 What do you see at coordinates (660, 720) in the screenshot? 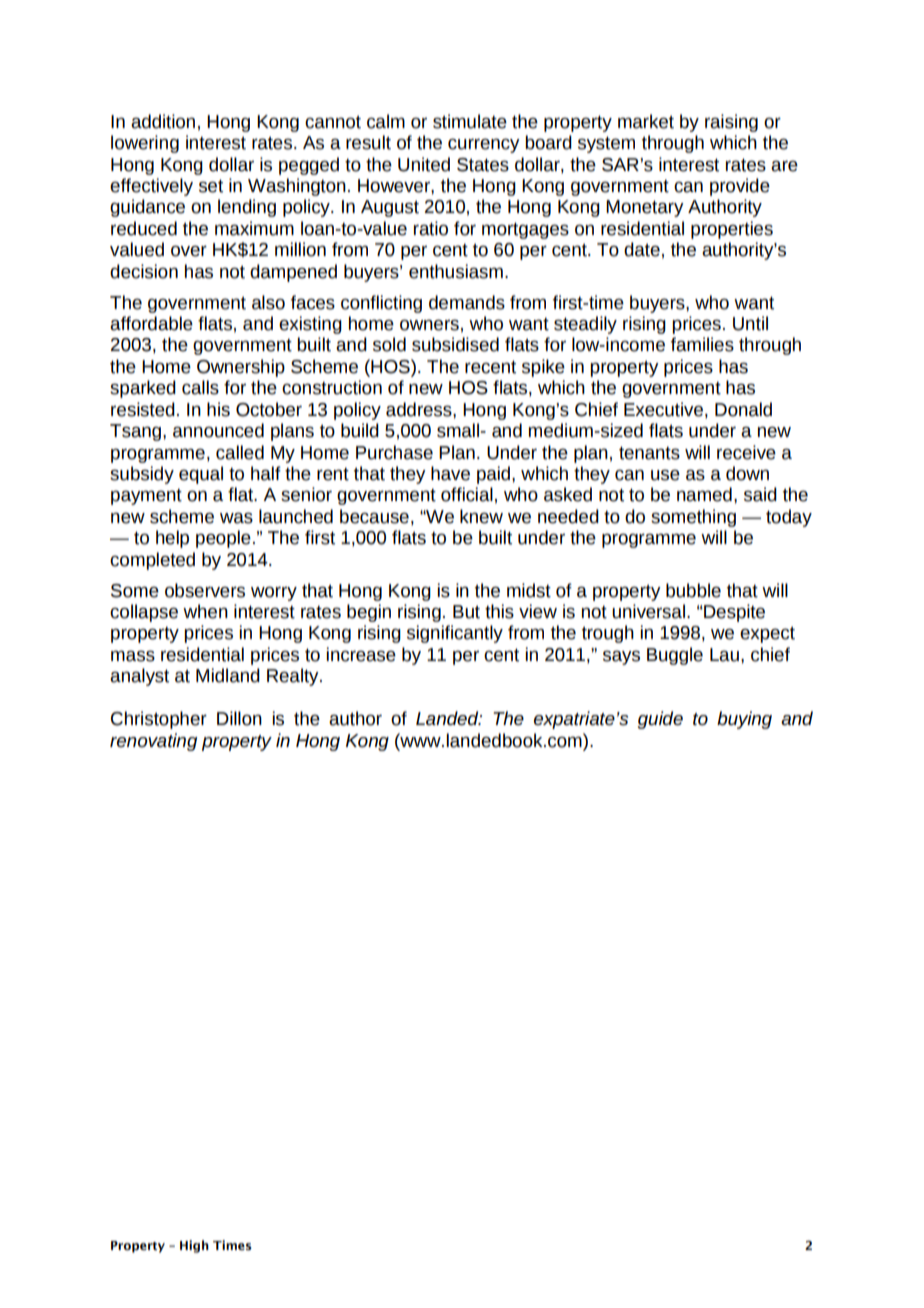
I see `guide` at bounding box center [660, 720].
